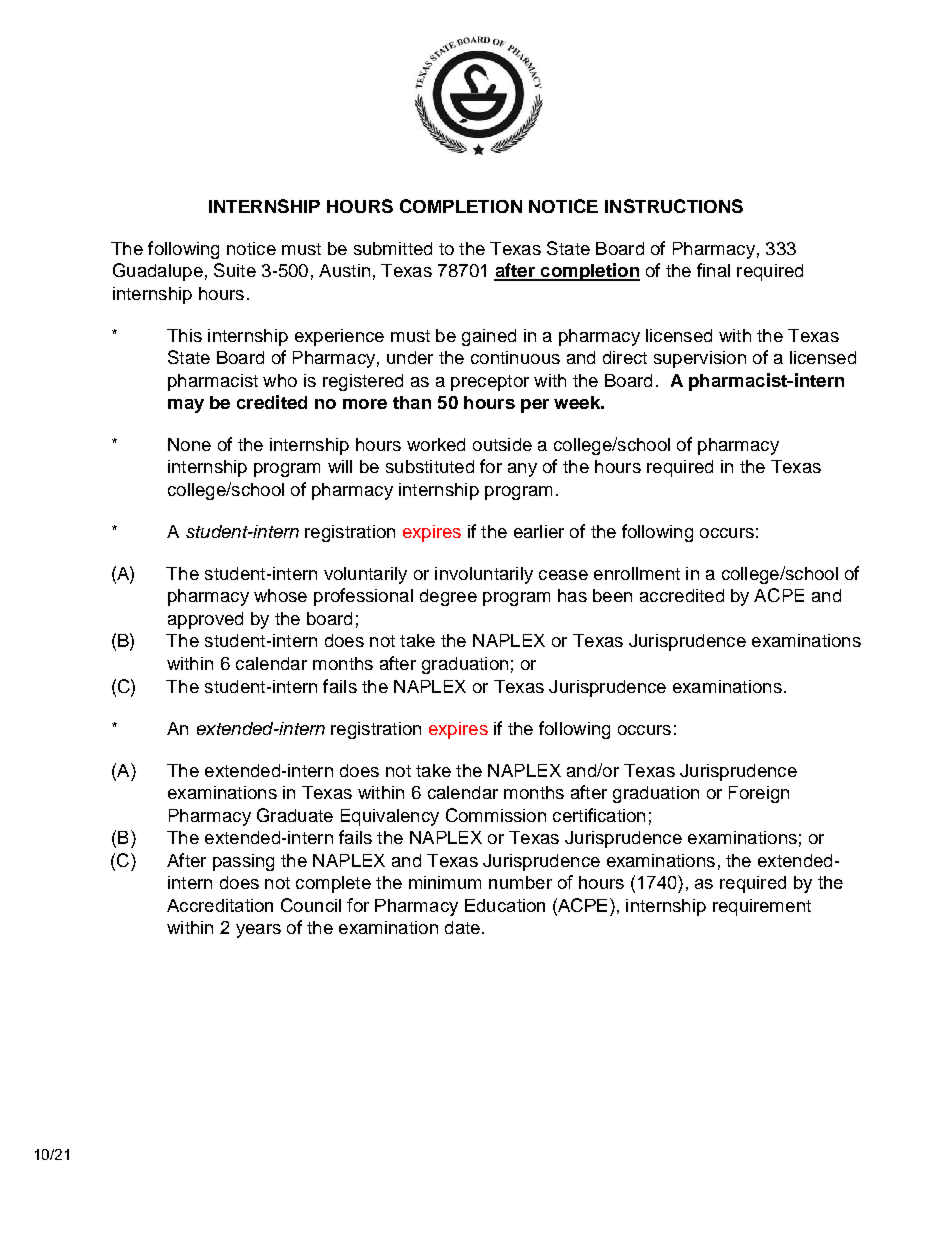 This page has width=952, height=1233. Describe the element at coordinates (235, 270) in the page. I see `Suite` at that location.
